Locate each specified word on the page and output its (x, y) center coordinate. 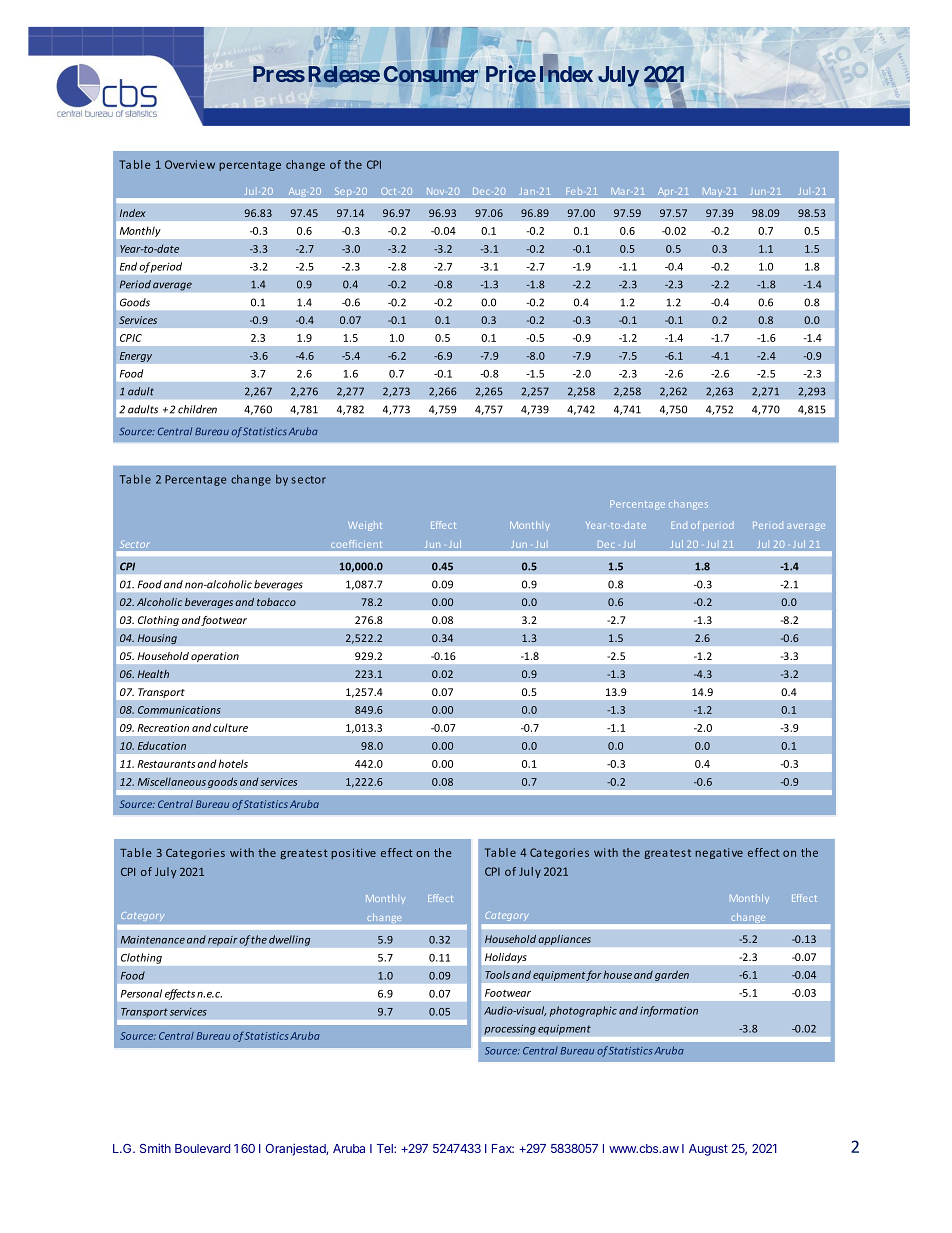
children (197, 409)
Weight (365, 526)
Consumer (431, 74)
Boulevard (202, 1148)
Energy (135, 357)
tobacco (276, 602)
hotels (233, 763)
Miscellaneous (172, 781)
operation (215, 657)
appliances (564, 939)
